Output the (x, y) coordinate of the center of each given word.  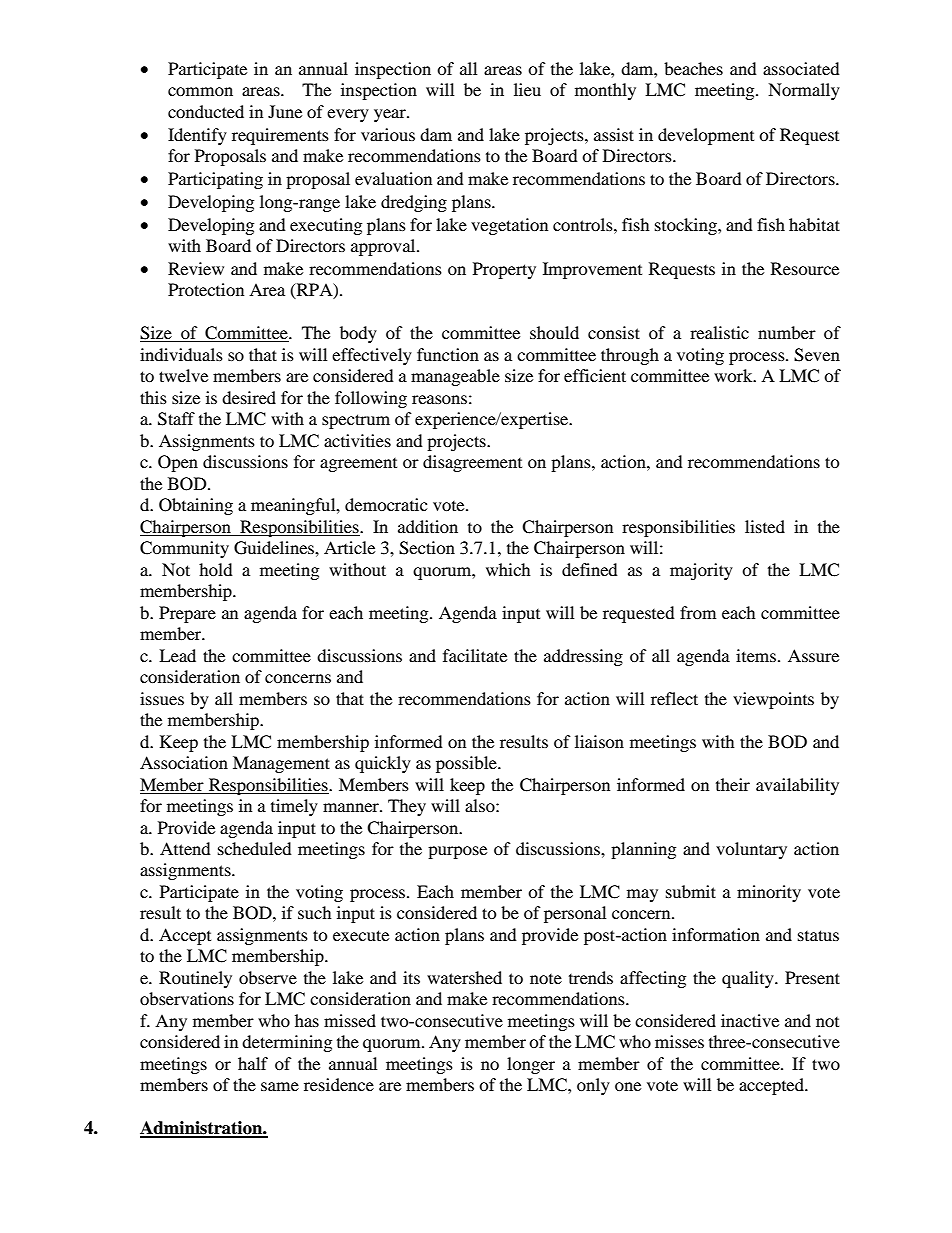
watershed (464, 977)
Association (184, 762)
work (734, 375)
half (253, 1063)
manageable (455, 377)
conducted (206, 111)
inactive (750, 1020)
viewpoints (773, 700)
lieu (527, 89)
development (706, 136)
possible (467, 764)
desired (249, 397)
